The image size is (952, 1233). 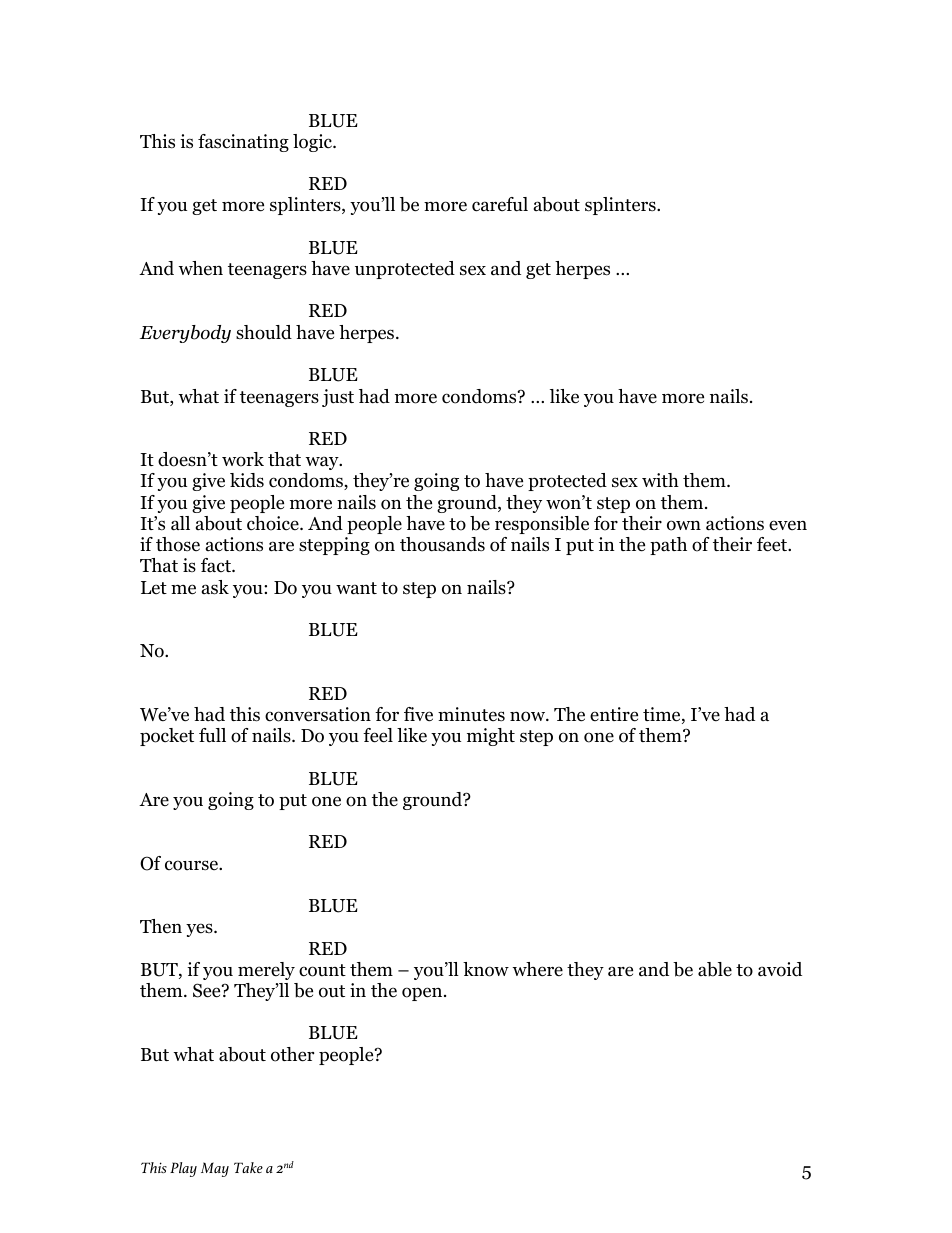 I want to click on with, so click(x=660, y=480).
